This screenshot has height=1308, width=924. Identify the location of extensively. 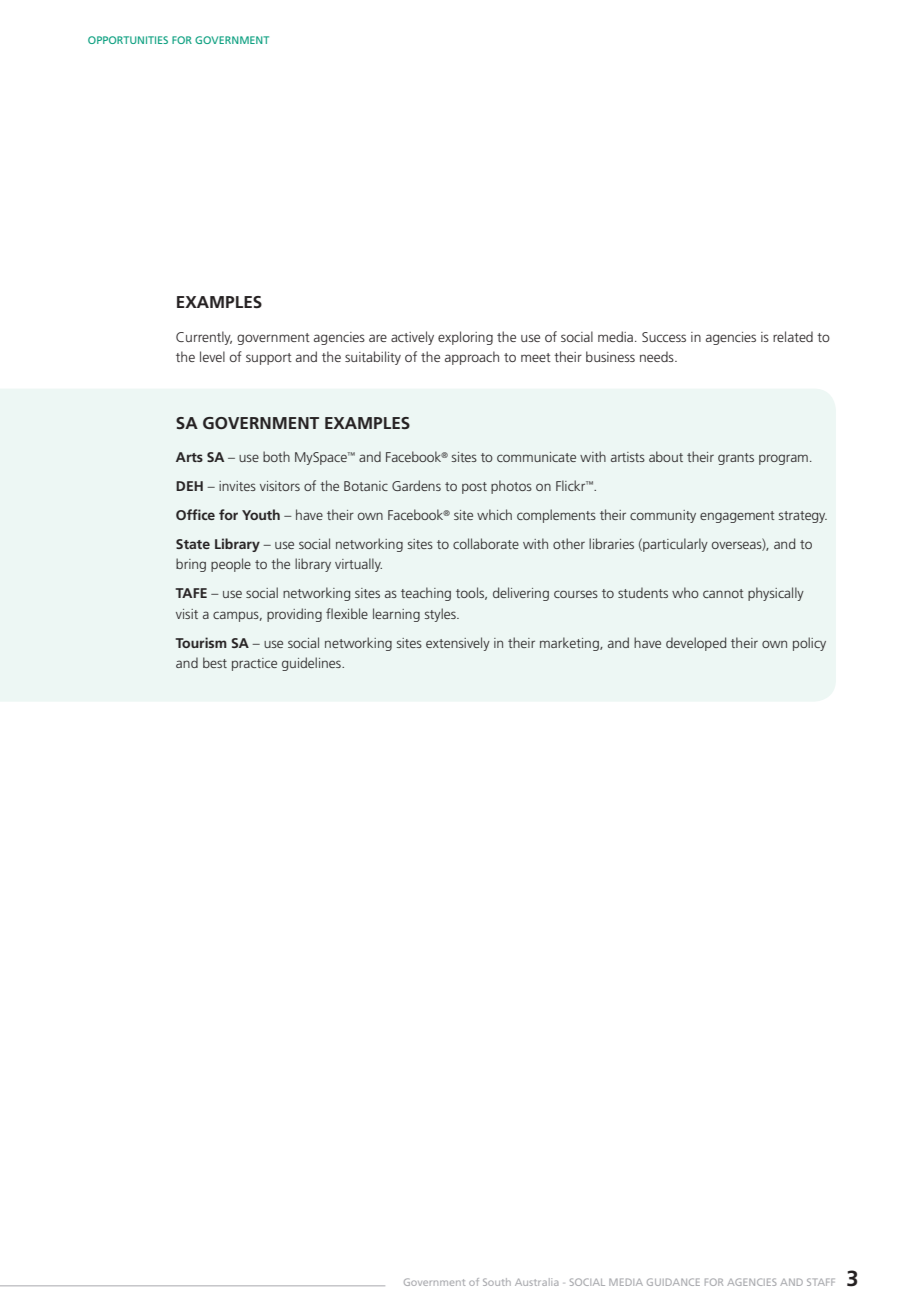
(458, 644).
